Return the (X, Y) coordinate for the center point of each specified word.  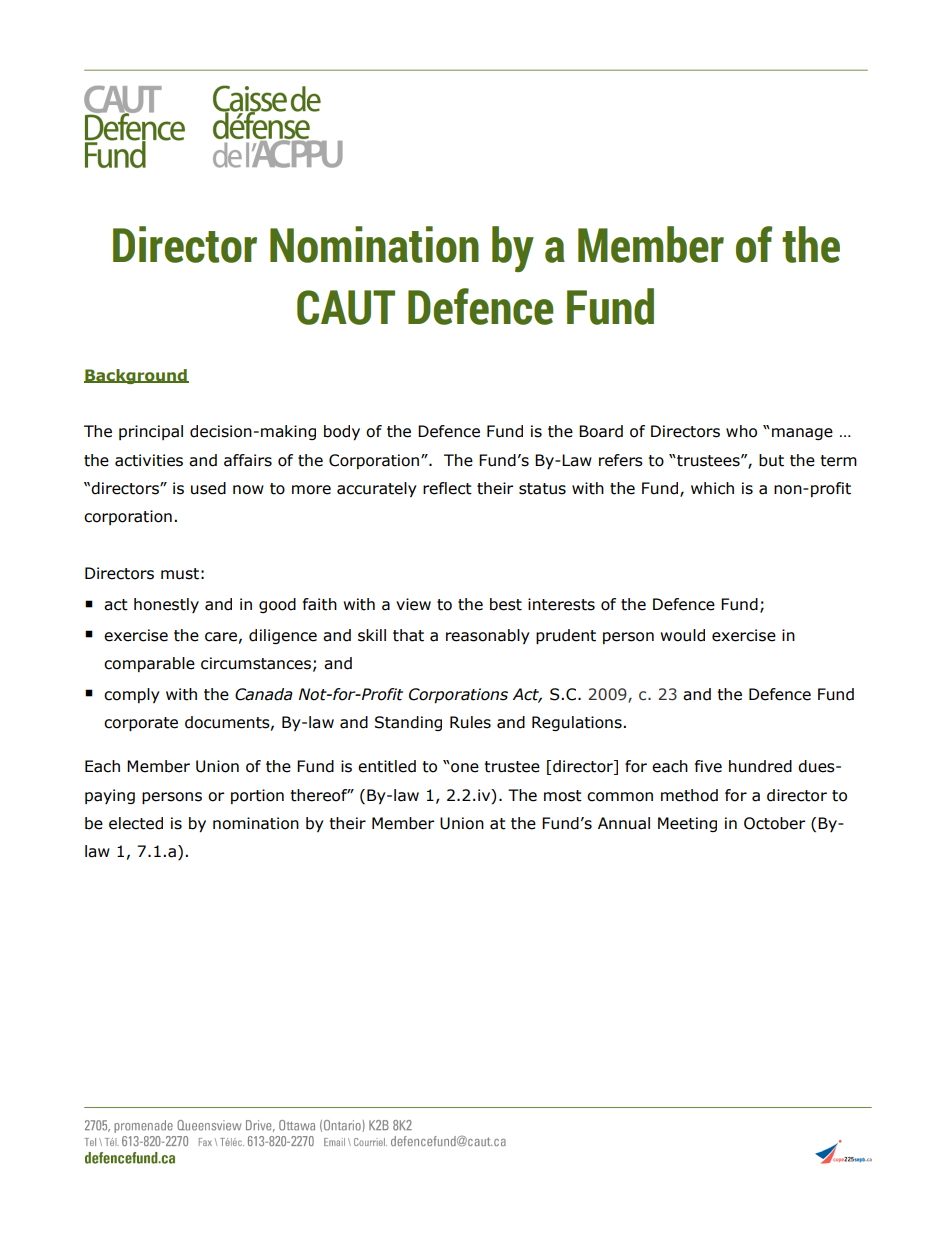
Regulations (578, 723)
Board (601, 431)
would (682, 635)
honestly (166, 605)
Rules (470, 722)
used (208, 488)
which (712, 488)
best (506, 604)
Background (136, 376)
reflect (447, 488)
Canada (264, 694)
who (741, 431)
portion (257, 796)
